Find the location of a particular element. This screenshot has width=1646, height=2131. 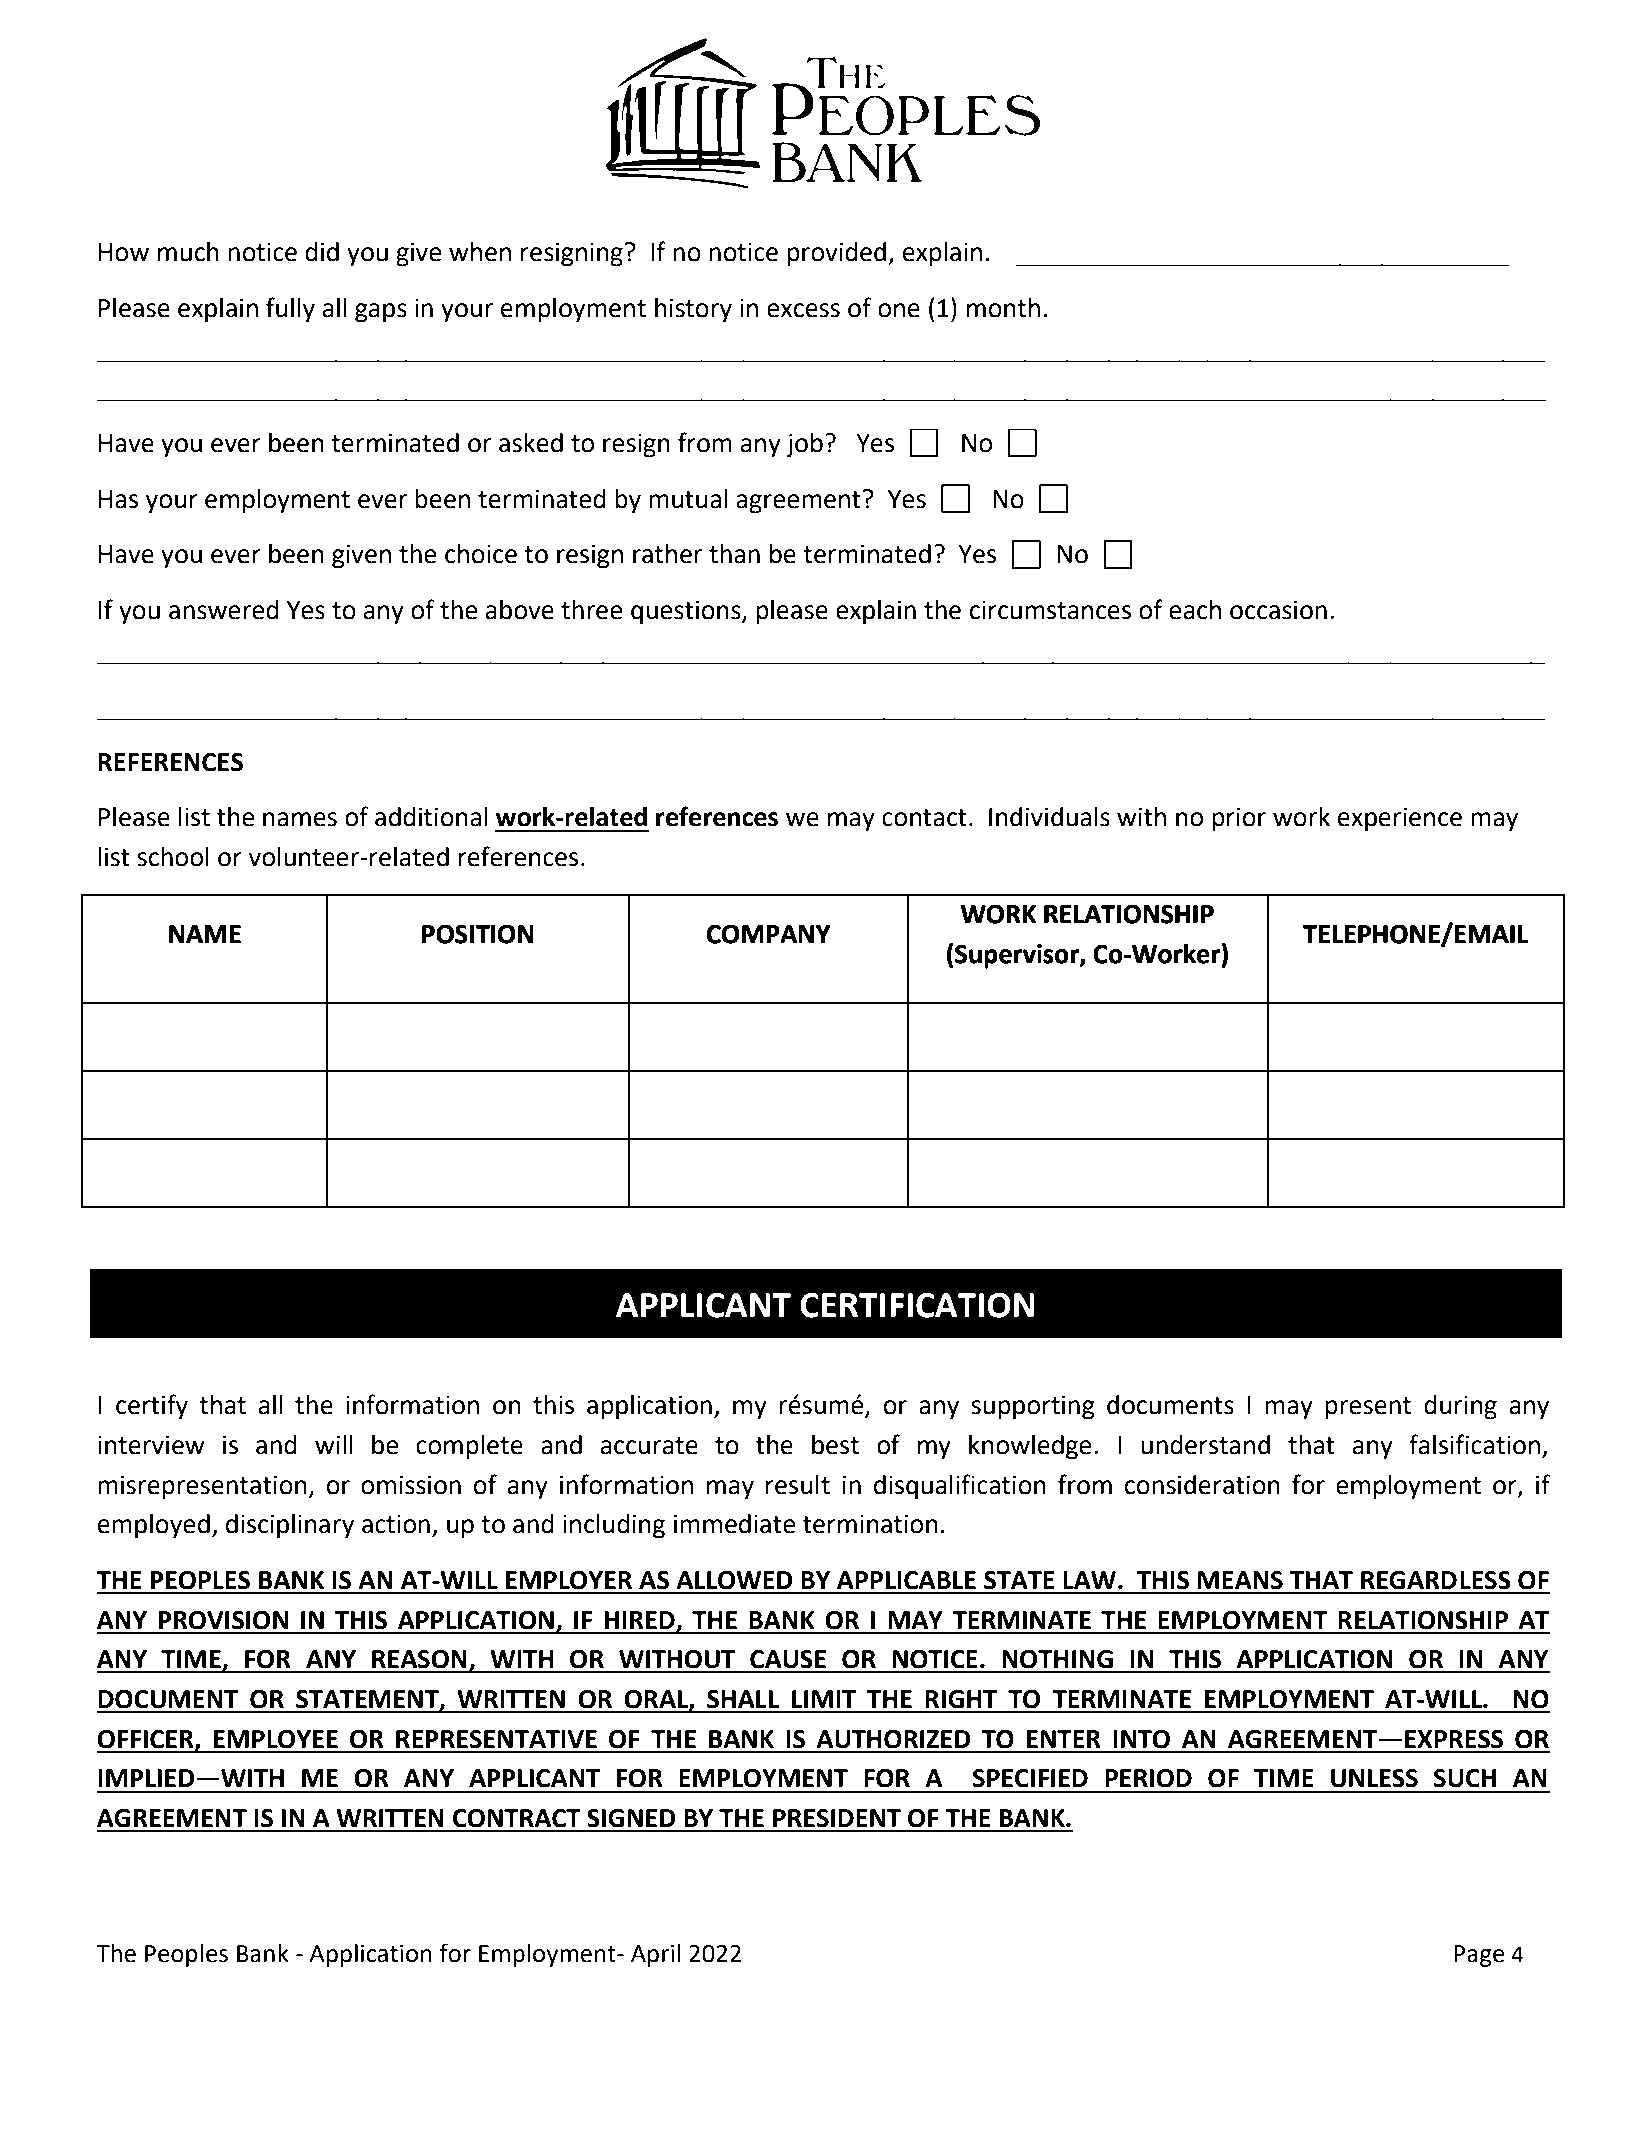

consideration is located at coordinates (1202, 1485).
